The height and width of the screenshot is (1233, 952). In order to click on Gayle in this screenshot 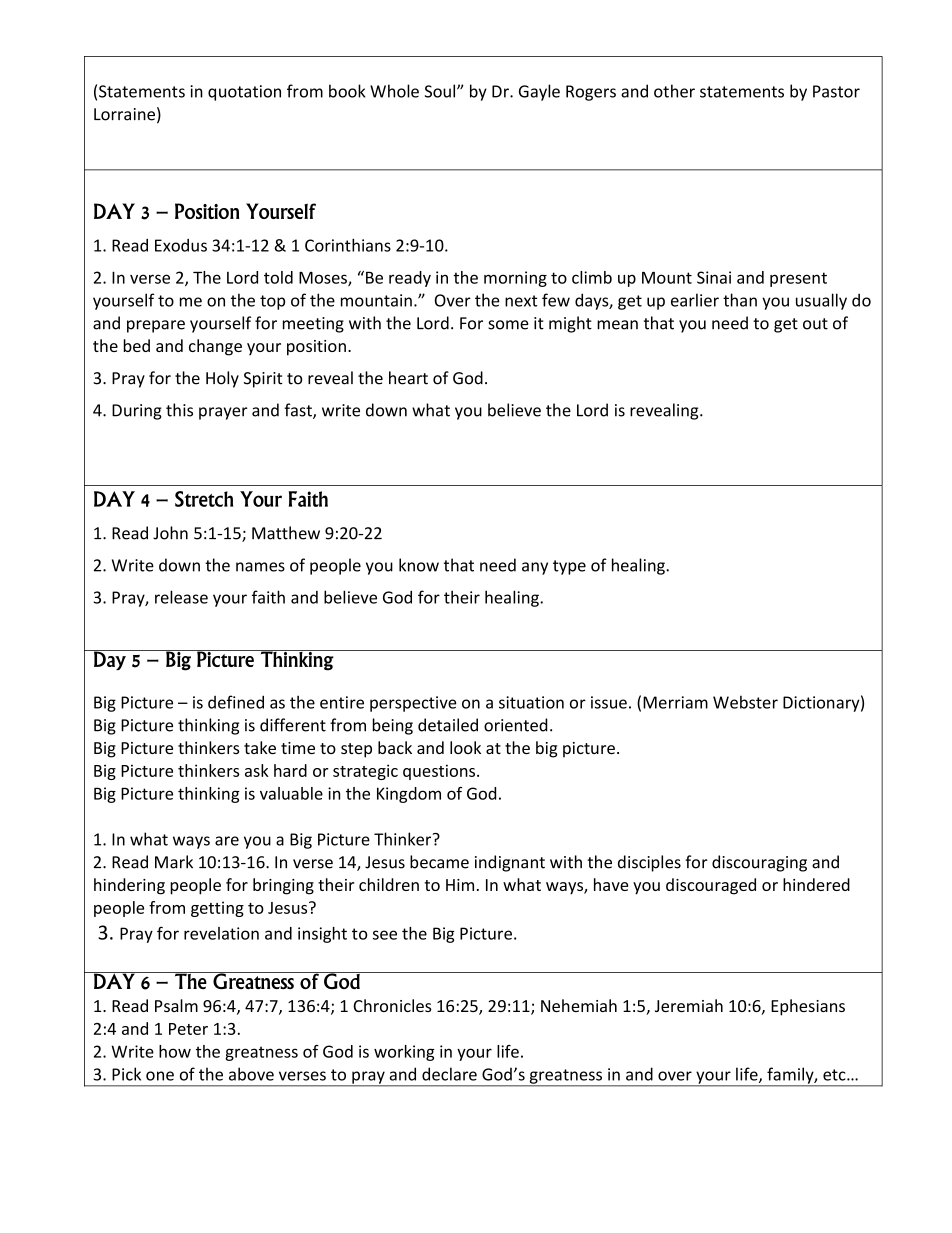, I will do `click(539, 92)`.
